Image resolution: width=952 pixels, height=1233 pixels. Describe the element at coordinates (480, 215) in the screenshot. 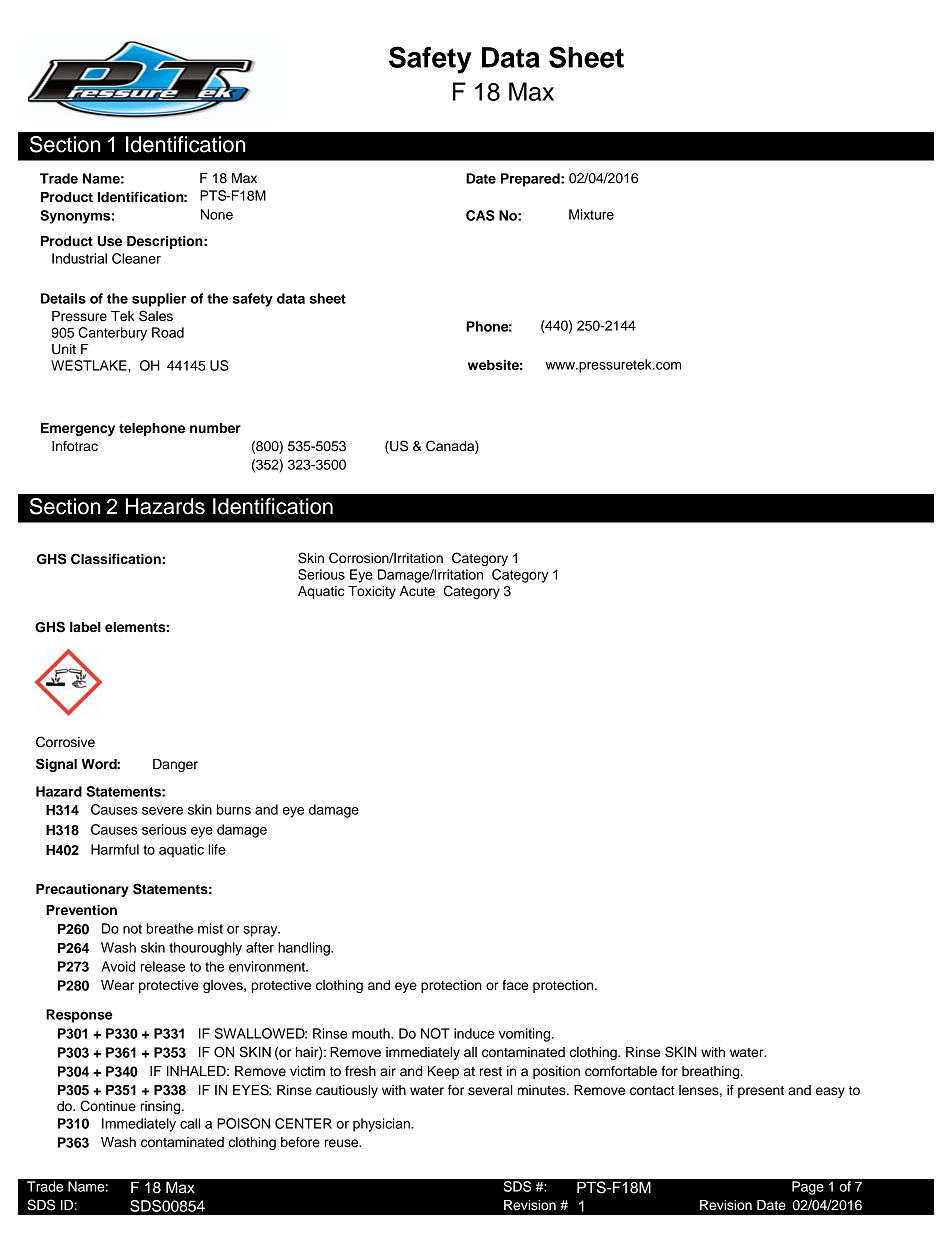

I see `CAS` at that location.
